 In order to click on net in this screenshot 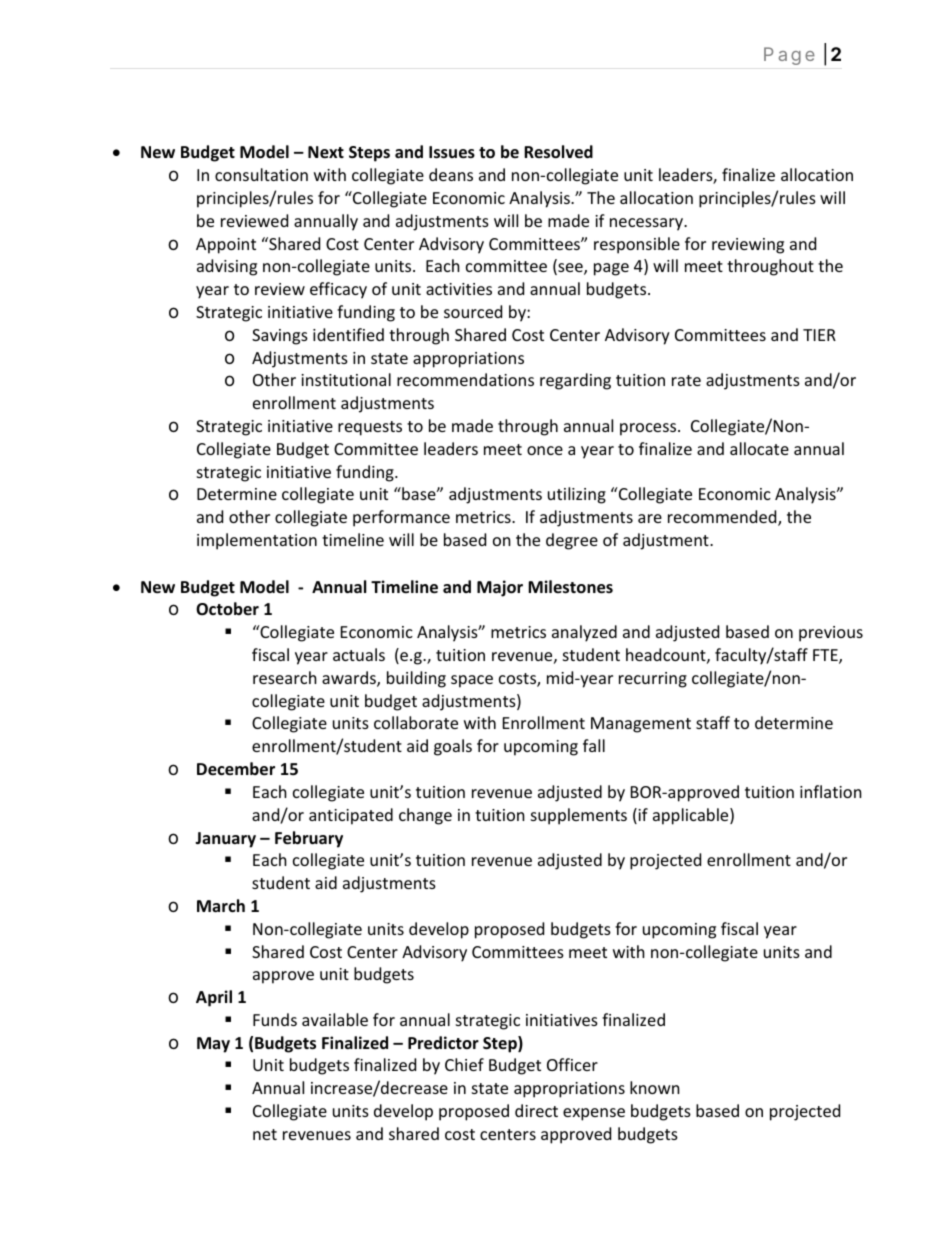, I will do `click(265, 1134)`.
